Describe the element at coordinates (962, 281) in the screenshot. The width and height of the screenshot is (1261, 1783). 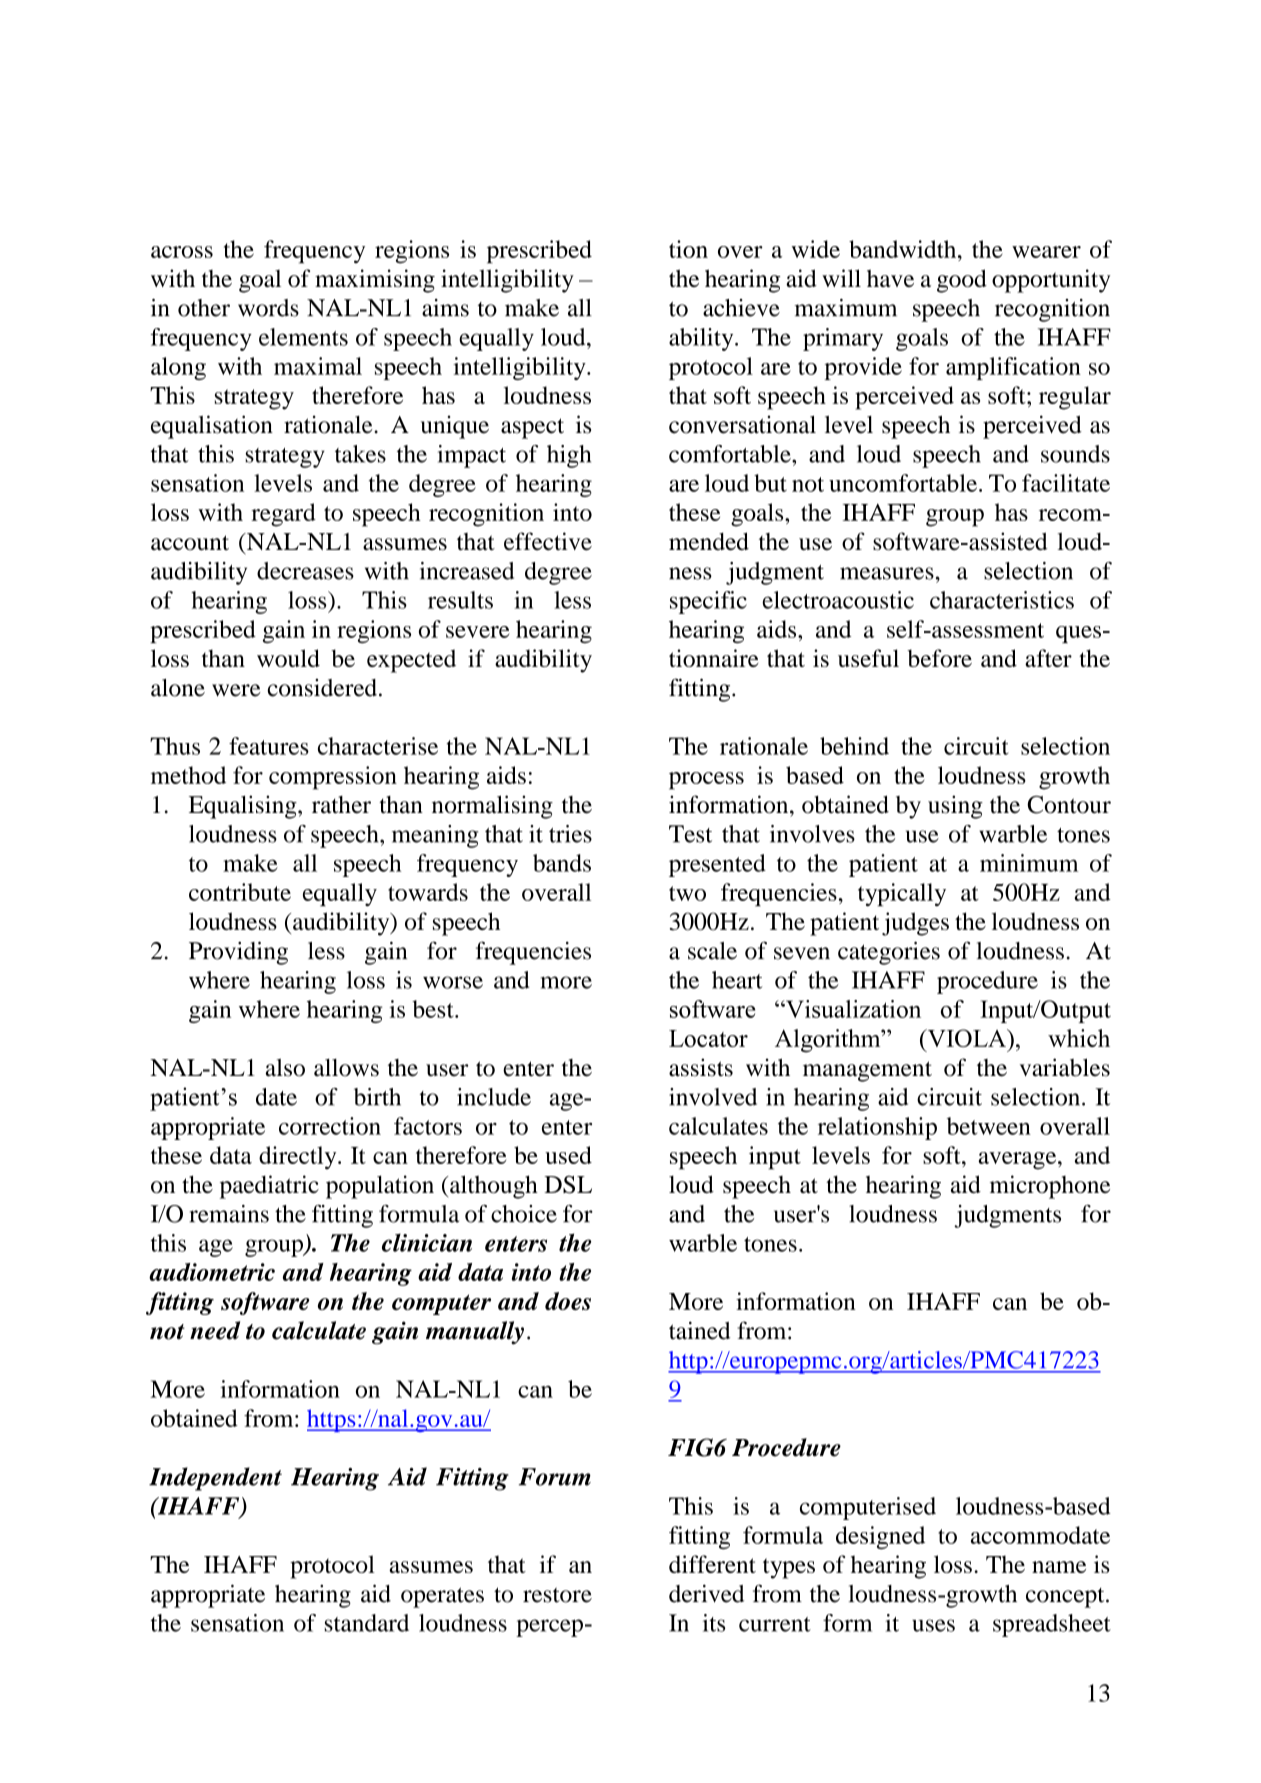
I see `good` at that location.
